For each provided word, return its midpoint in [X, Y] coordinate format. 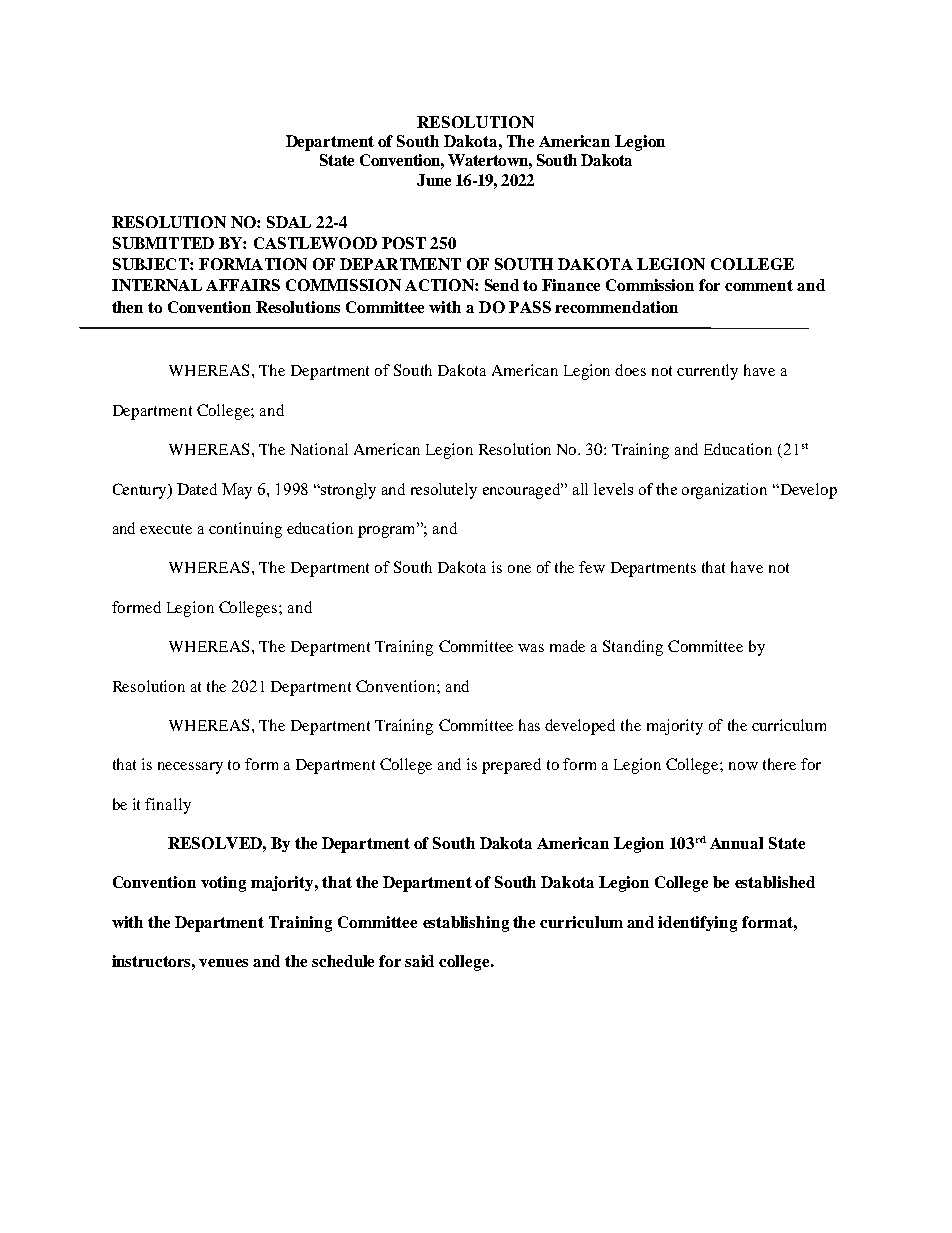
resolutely [444, 491]
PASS [530, 307]
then [127, 307]
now [743, 766]
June [434, 180]
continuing [245, 530]
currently [707, 372]
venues [223, 963]
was [531, 648]
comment [759, 285]
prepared [511, 766]
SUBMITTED [163, 243]
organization [724, 491]
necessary [190, 768]
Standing [633, 648]
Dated [197, 489]
